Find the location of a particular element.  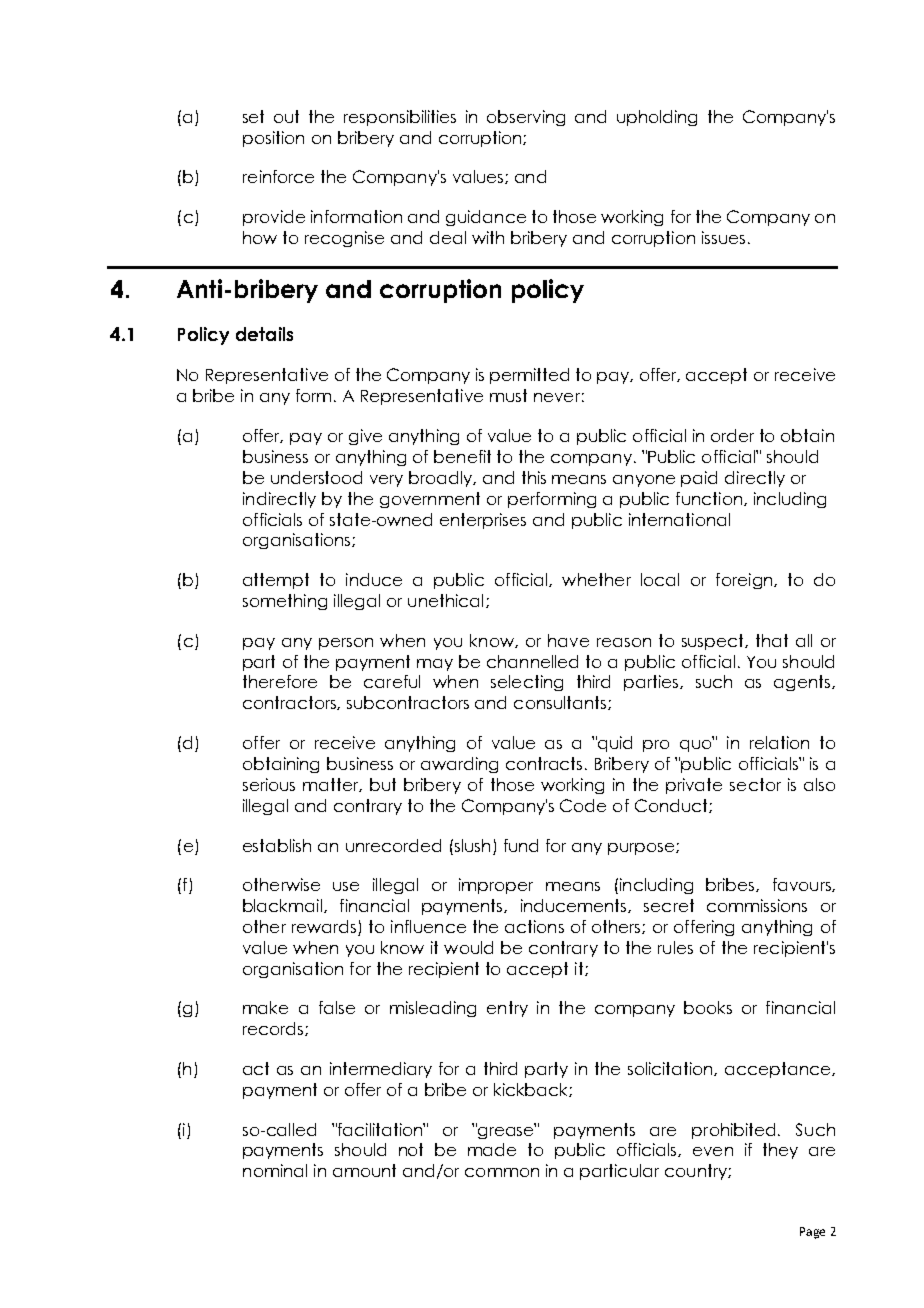

issues is located at coordinates (723, 237).
